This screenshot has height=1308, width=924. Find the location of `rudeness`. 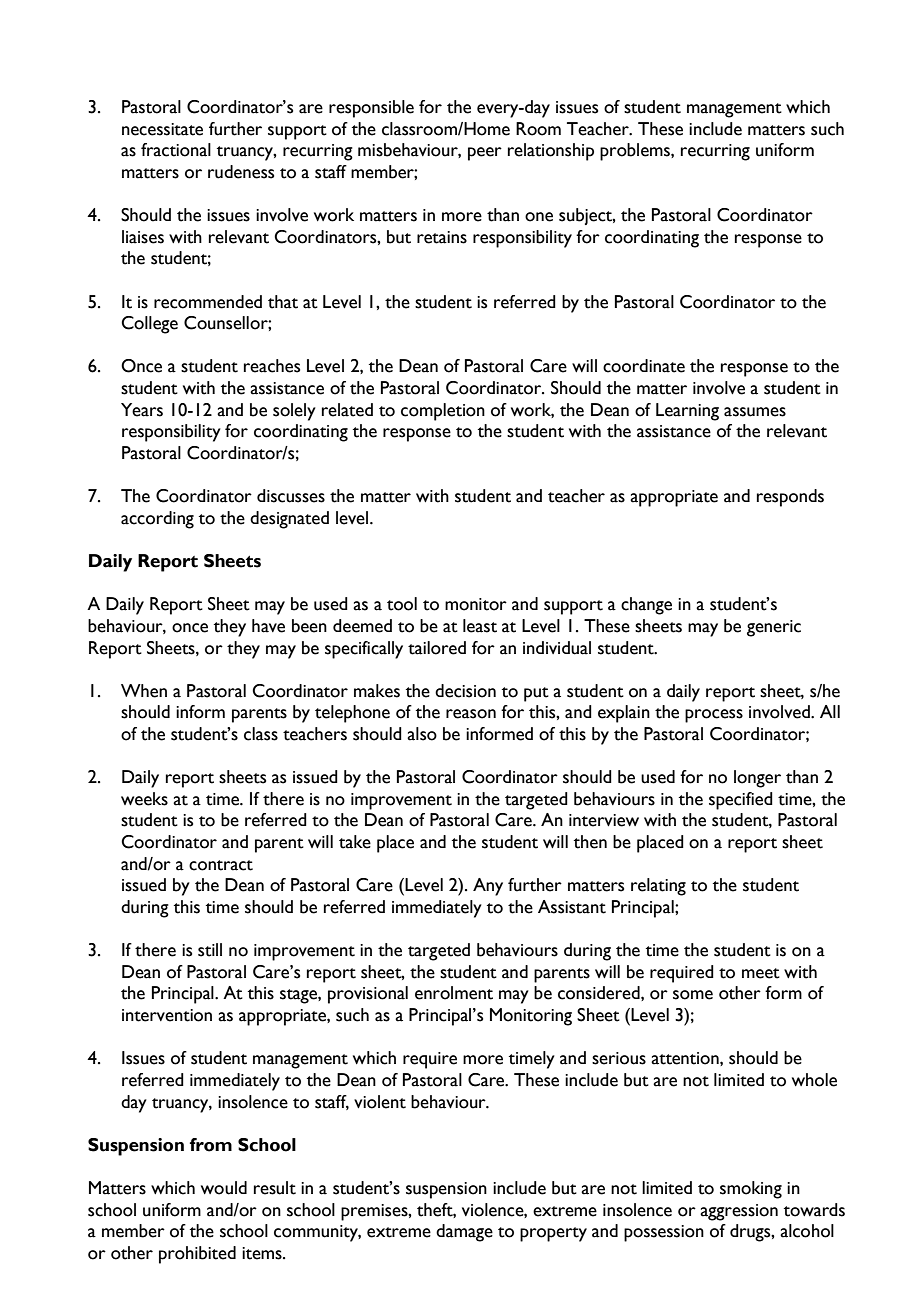

rudeness is located at coordinates (241, 172).
